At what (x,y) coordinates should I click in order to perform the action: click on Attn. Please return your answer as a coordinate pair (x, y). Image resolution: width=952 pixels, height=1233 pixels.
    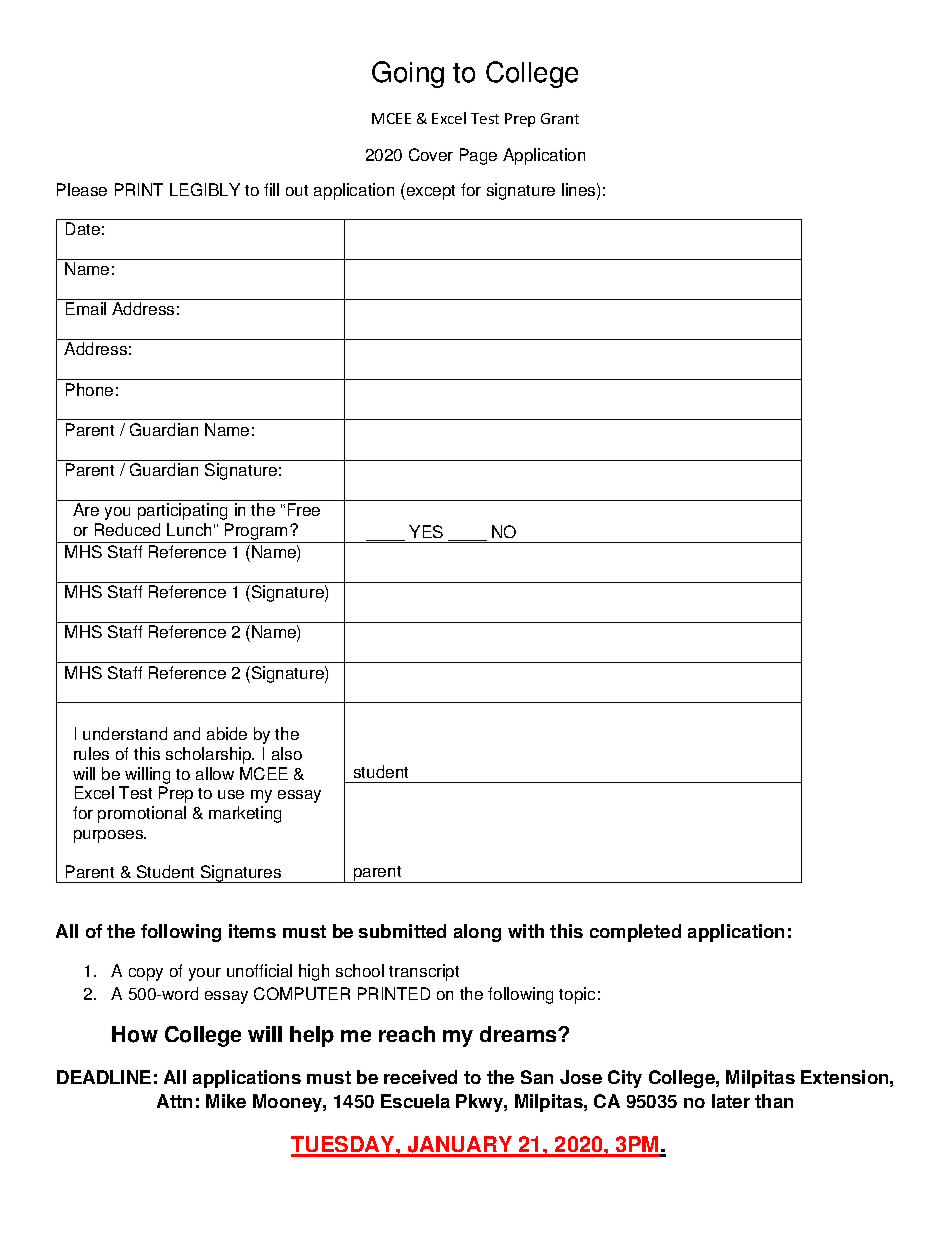
    Looking at the image, I should click on (174, 1101).
